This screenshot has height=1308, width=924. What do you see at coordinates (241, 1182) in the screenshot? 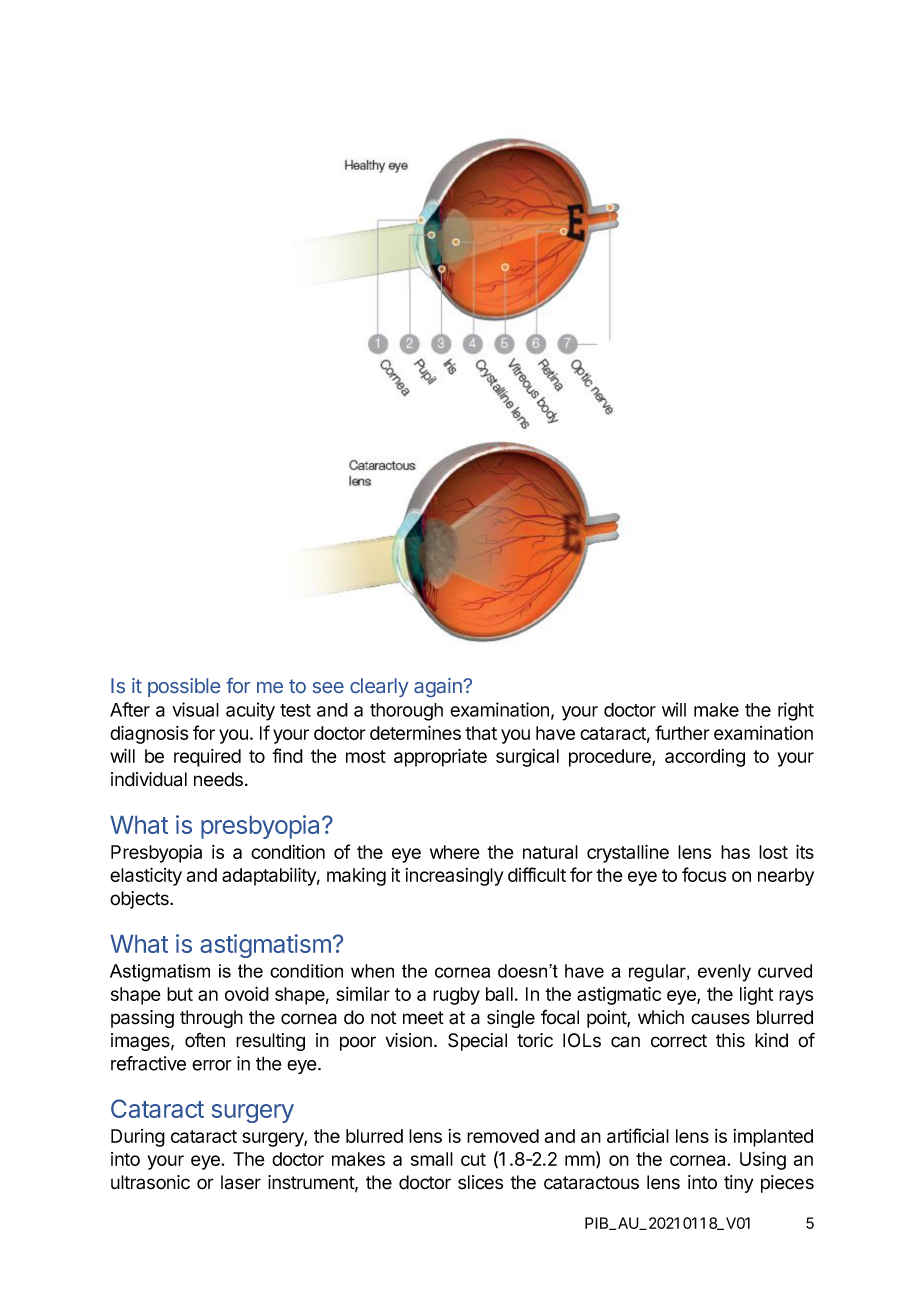
I see `laser` at bounding box center [241, 1182].
